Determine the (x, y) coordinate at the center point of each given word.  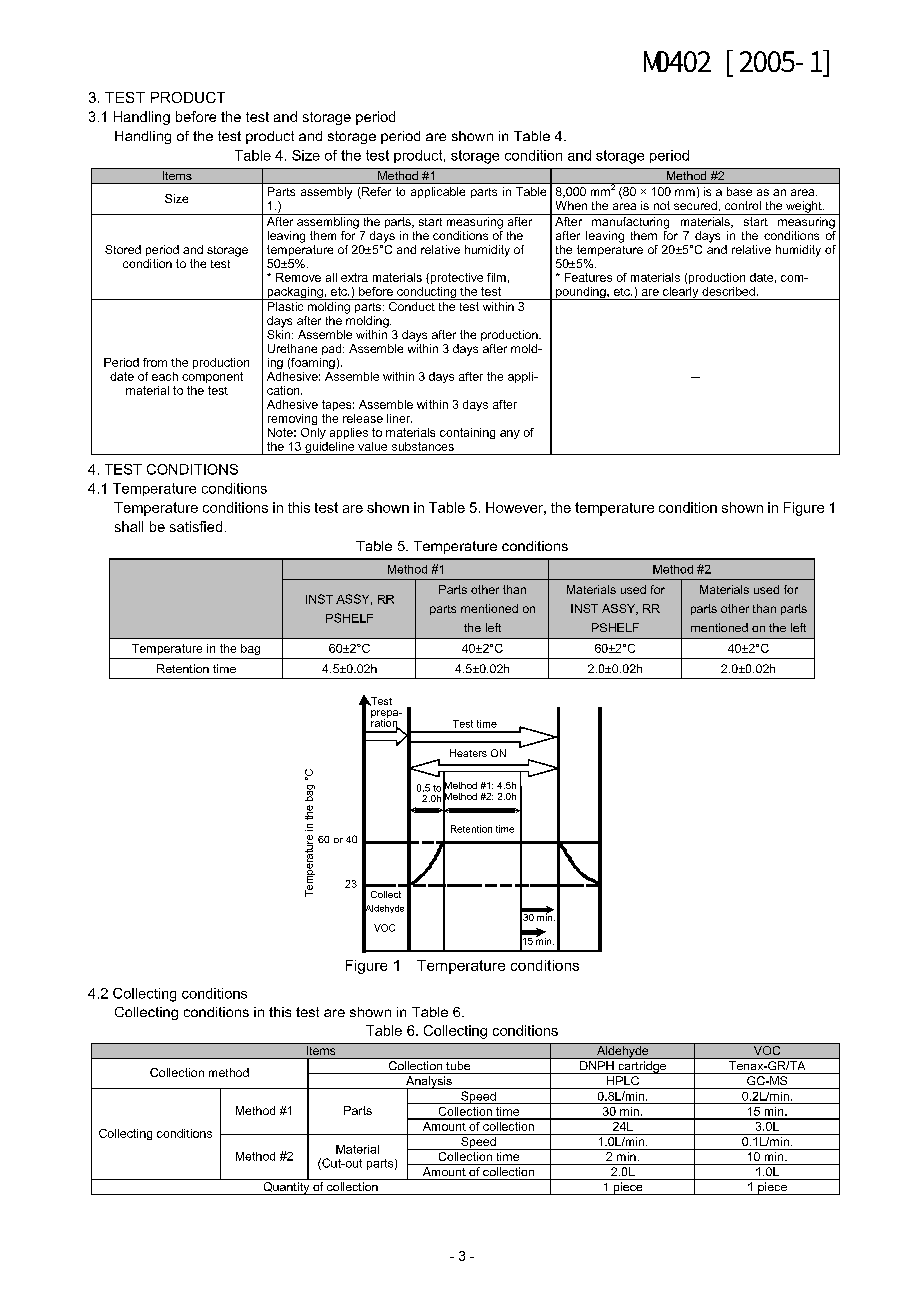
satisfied (196, 526)
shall (129, 526)
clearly (680, 293)
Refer (375, 193)
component (212, 377)
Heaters (468, 753)
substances (423, 446)
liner (399, 418)
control (743, 205)
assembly (326, 193)
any (510, 434)
